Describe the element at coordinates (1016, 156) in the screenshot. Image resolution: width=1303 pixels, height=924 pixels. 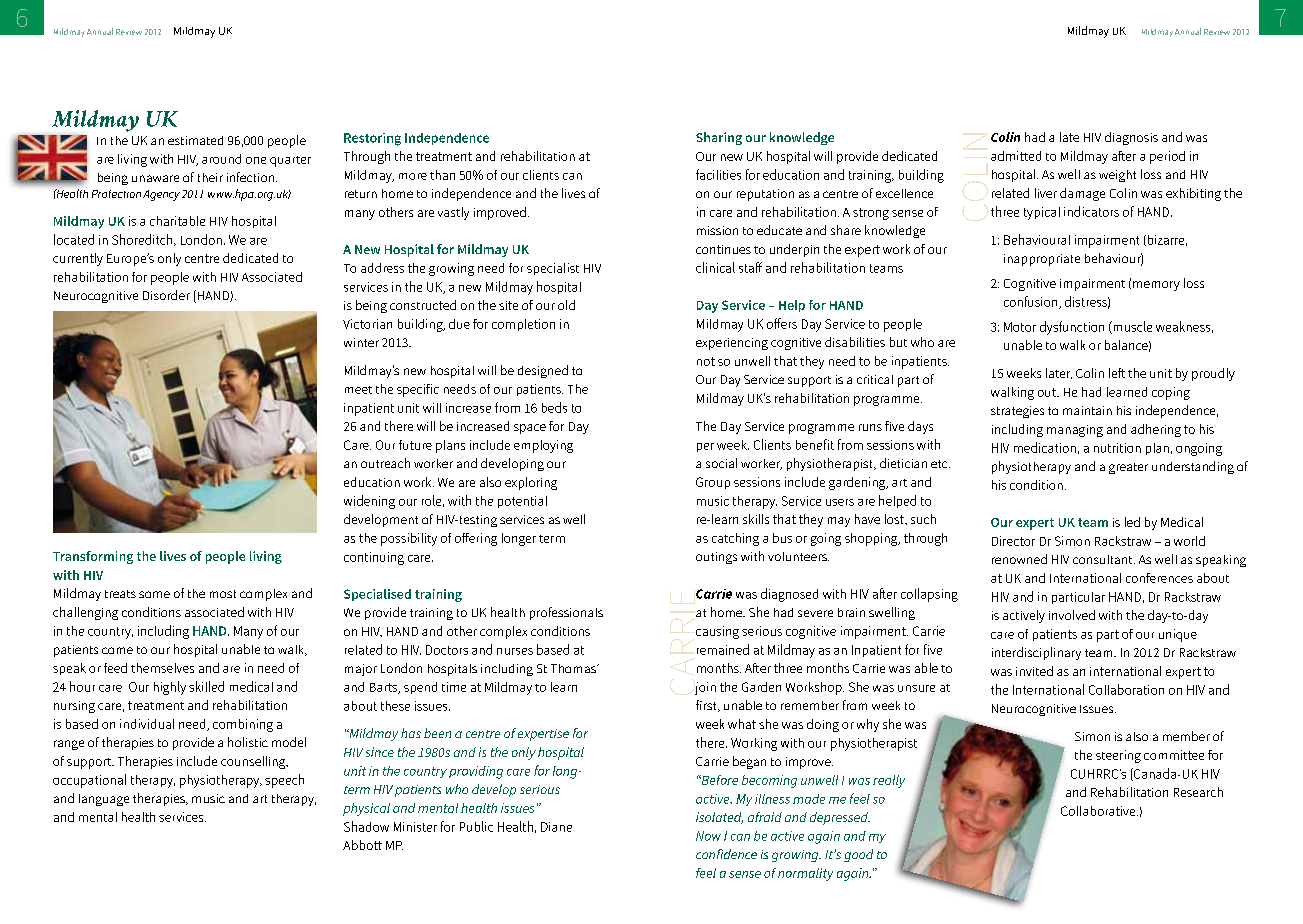
I see `admitted` at that location.
